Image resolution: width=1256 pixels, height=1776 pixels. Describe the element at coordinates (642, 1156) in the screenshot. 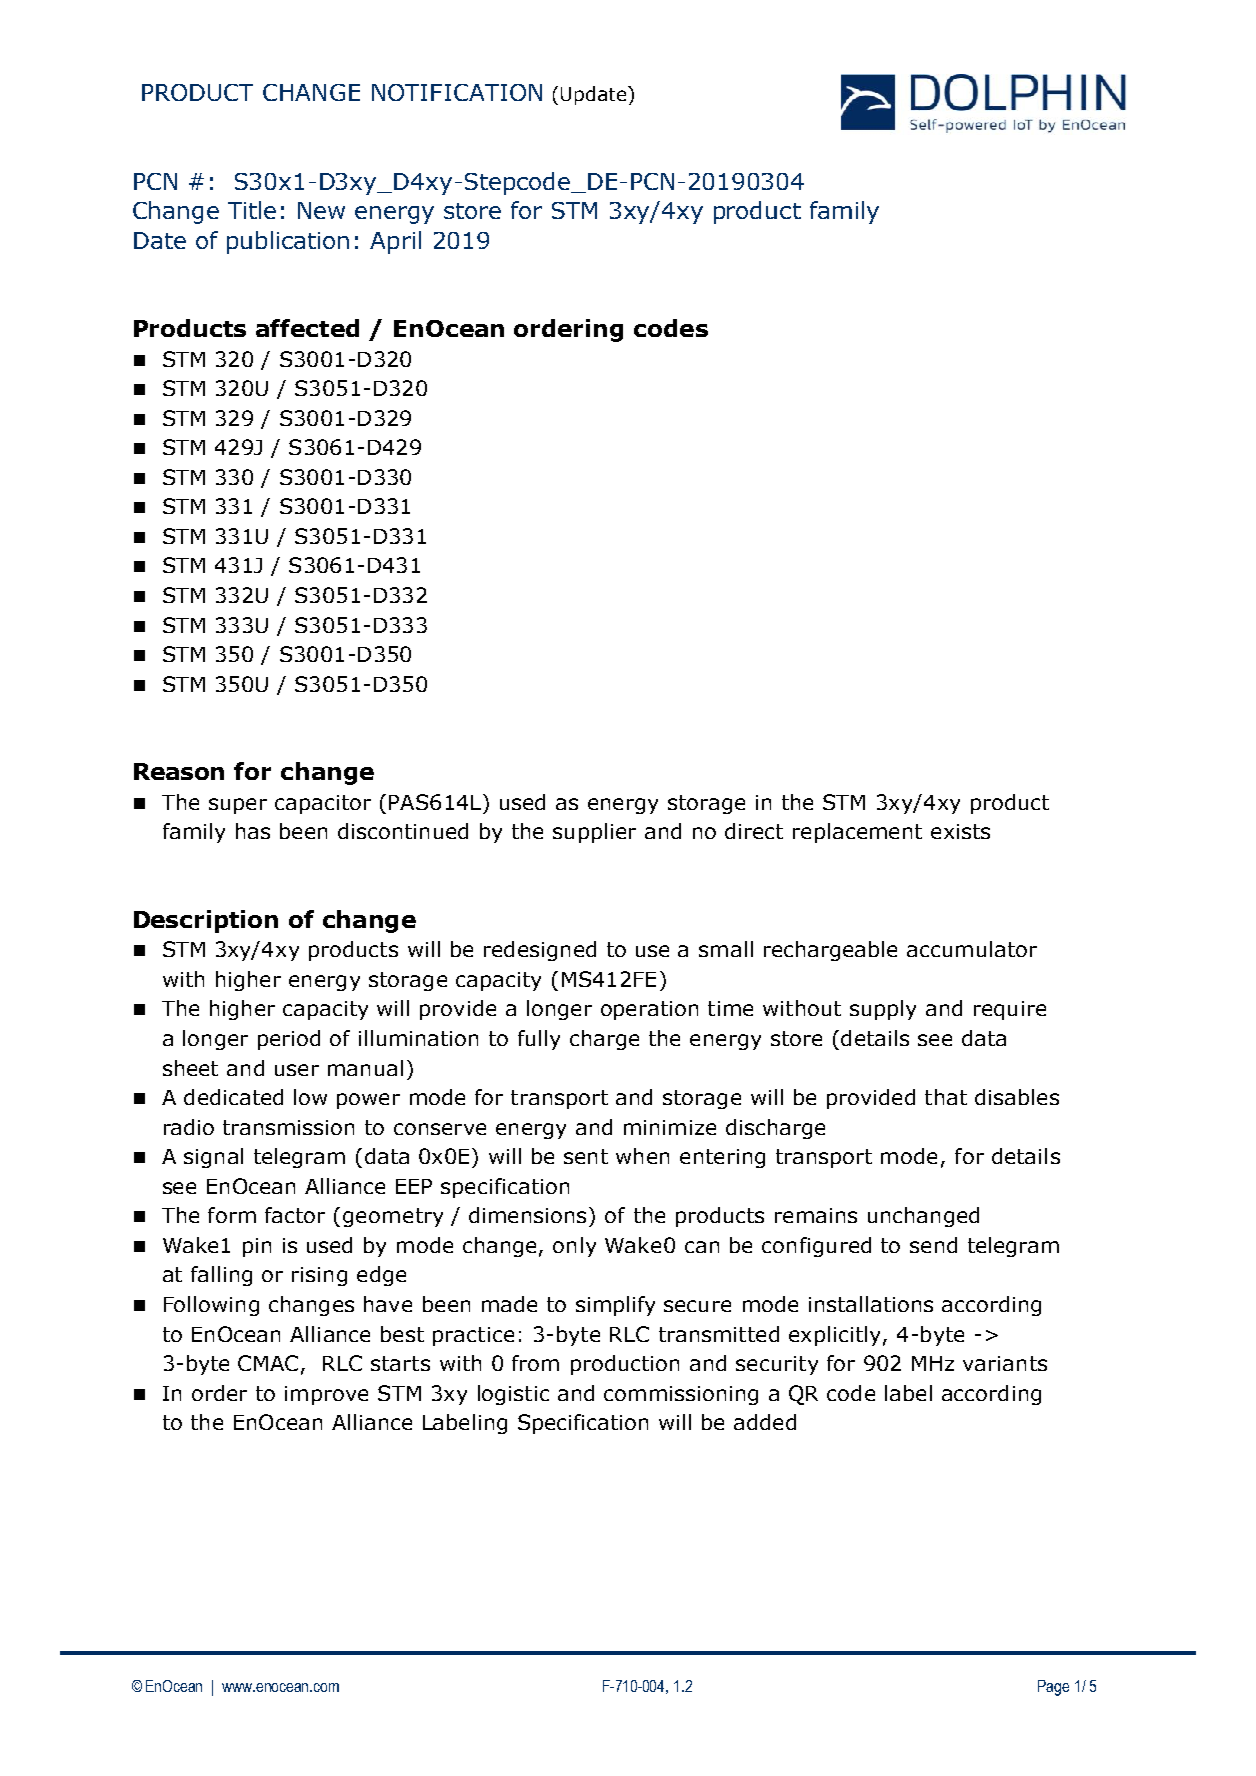

I see `when` at that location.
